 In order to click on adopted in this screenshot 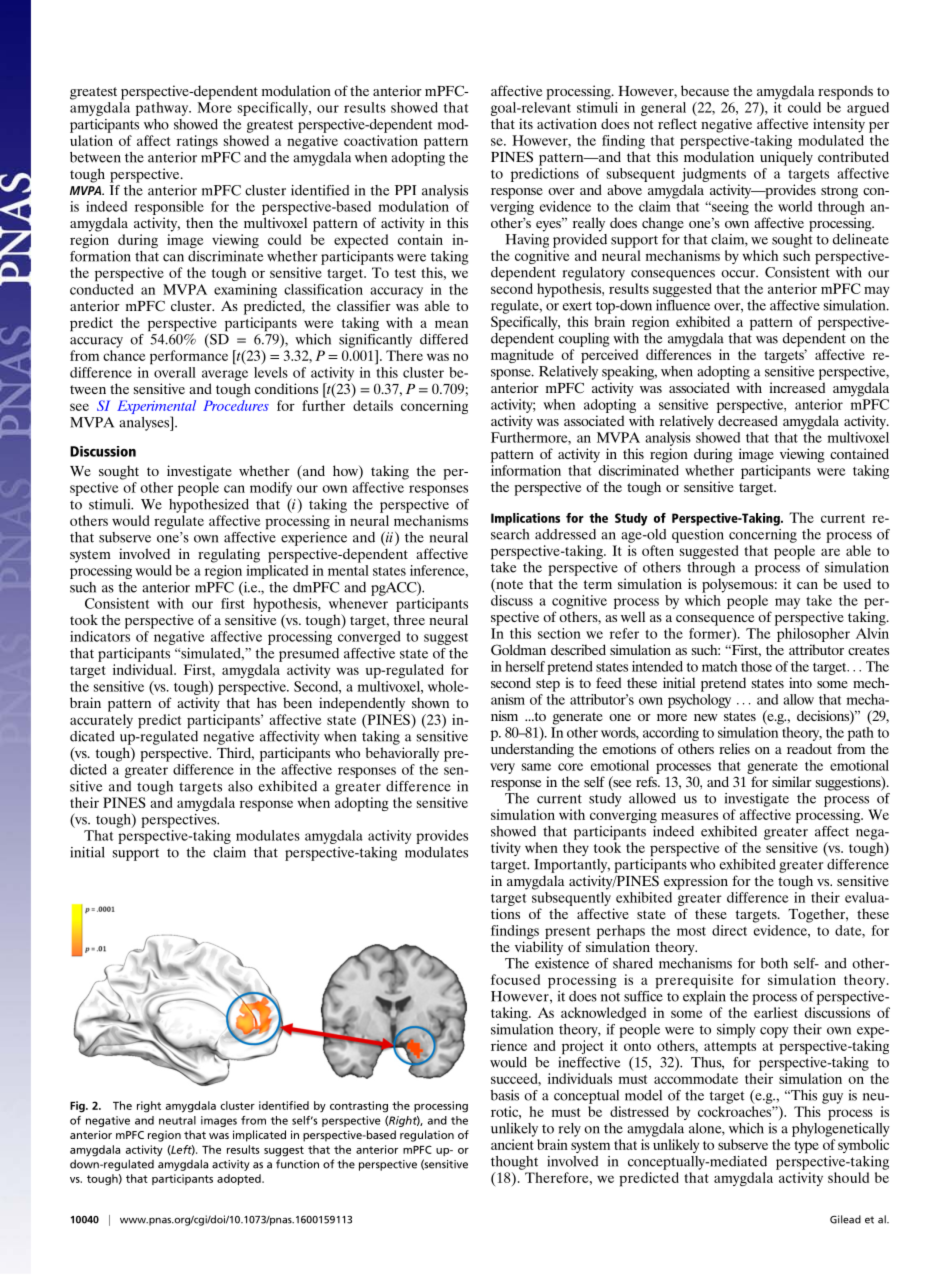, I will do `click(240, 1179)`.
